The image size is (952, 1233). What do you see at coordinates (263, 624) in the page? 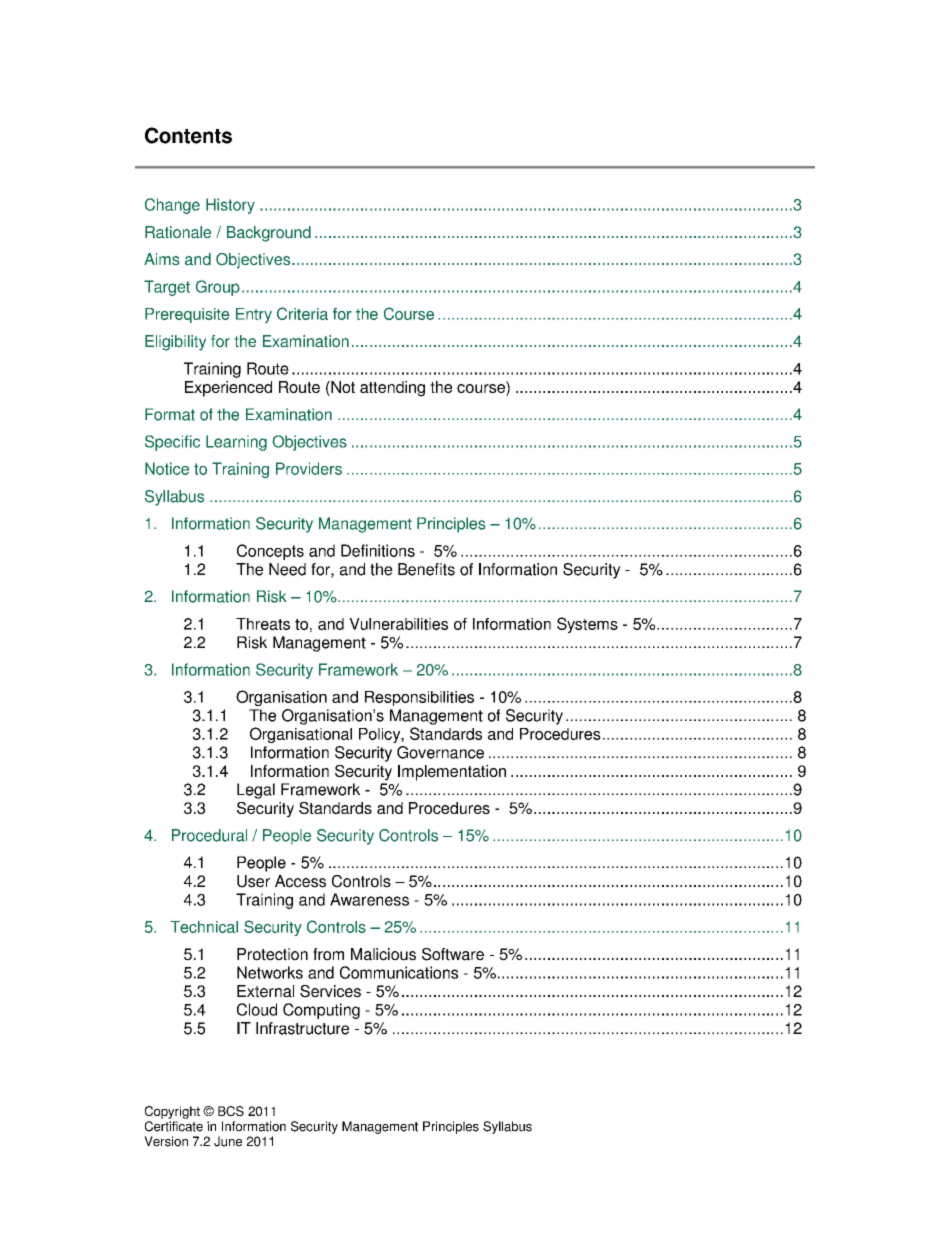
I see `Threats` at bounding box center [263, 624].
